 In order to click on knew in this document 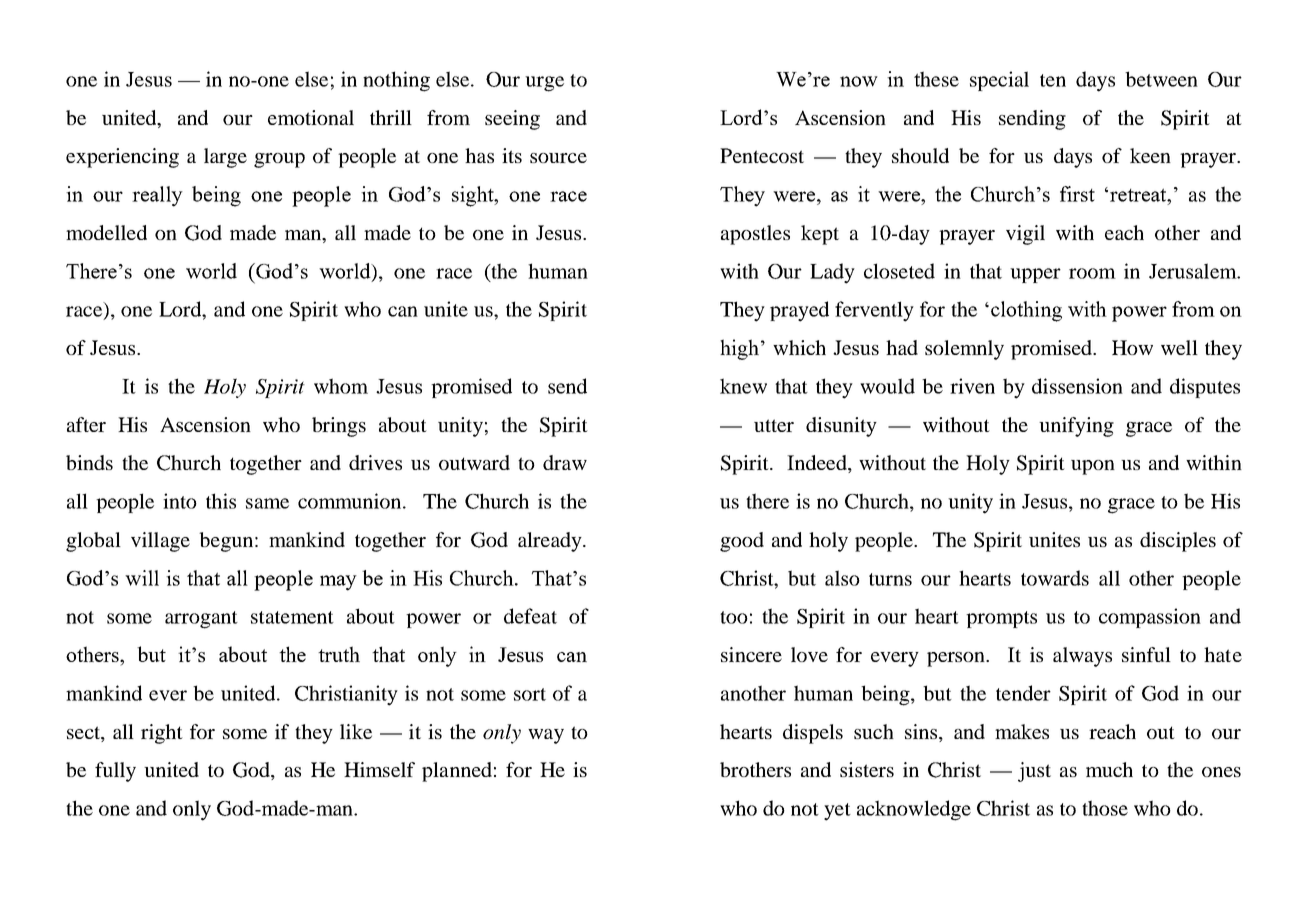, I will do `click(743, 386)`.
